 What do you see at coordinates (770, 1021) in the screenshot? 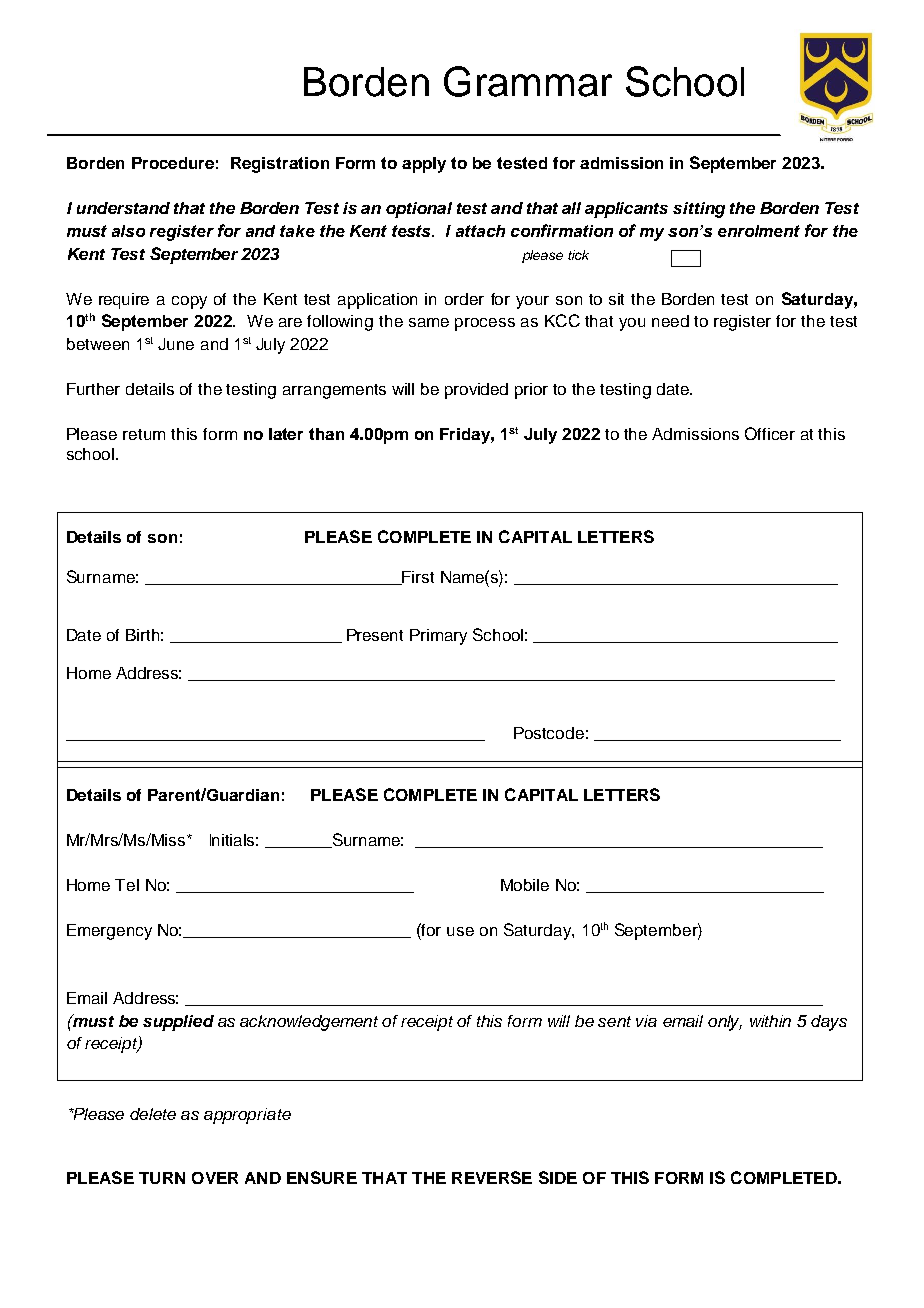
I see `within` at bounding box center [770, 1021].
